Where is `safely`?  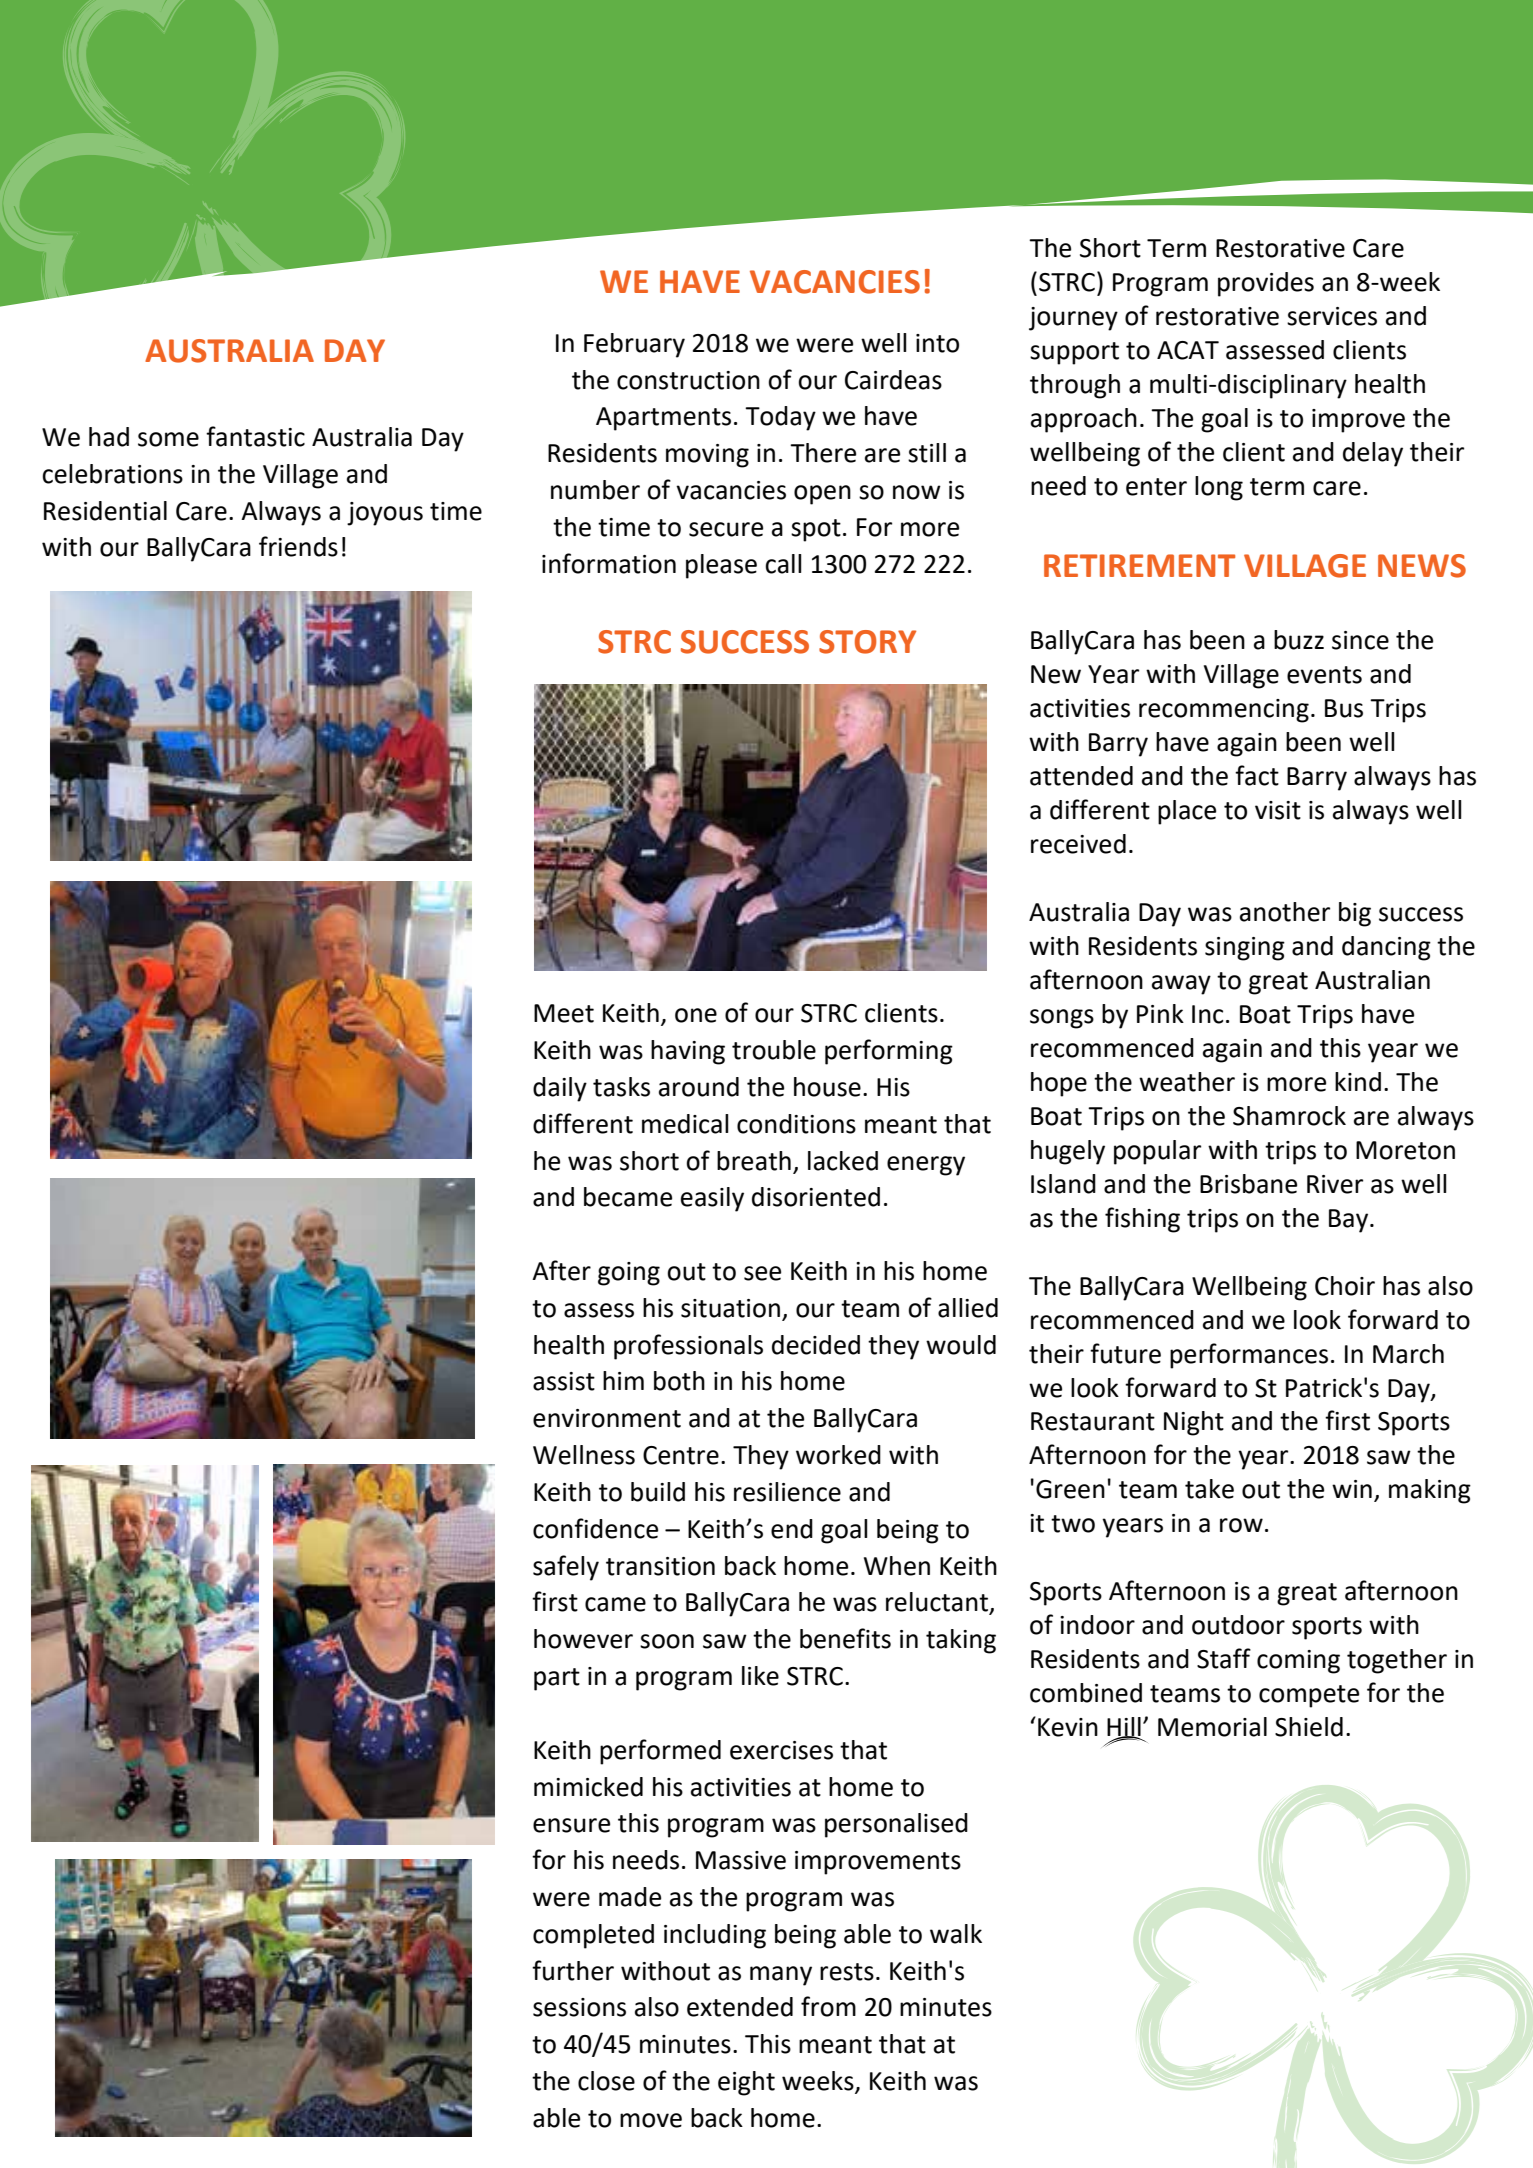 safely is located at coordinates (566, 1568).
